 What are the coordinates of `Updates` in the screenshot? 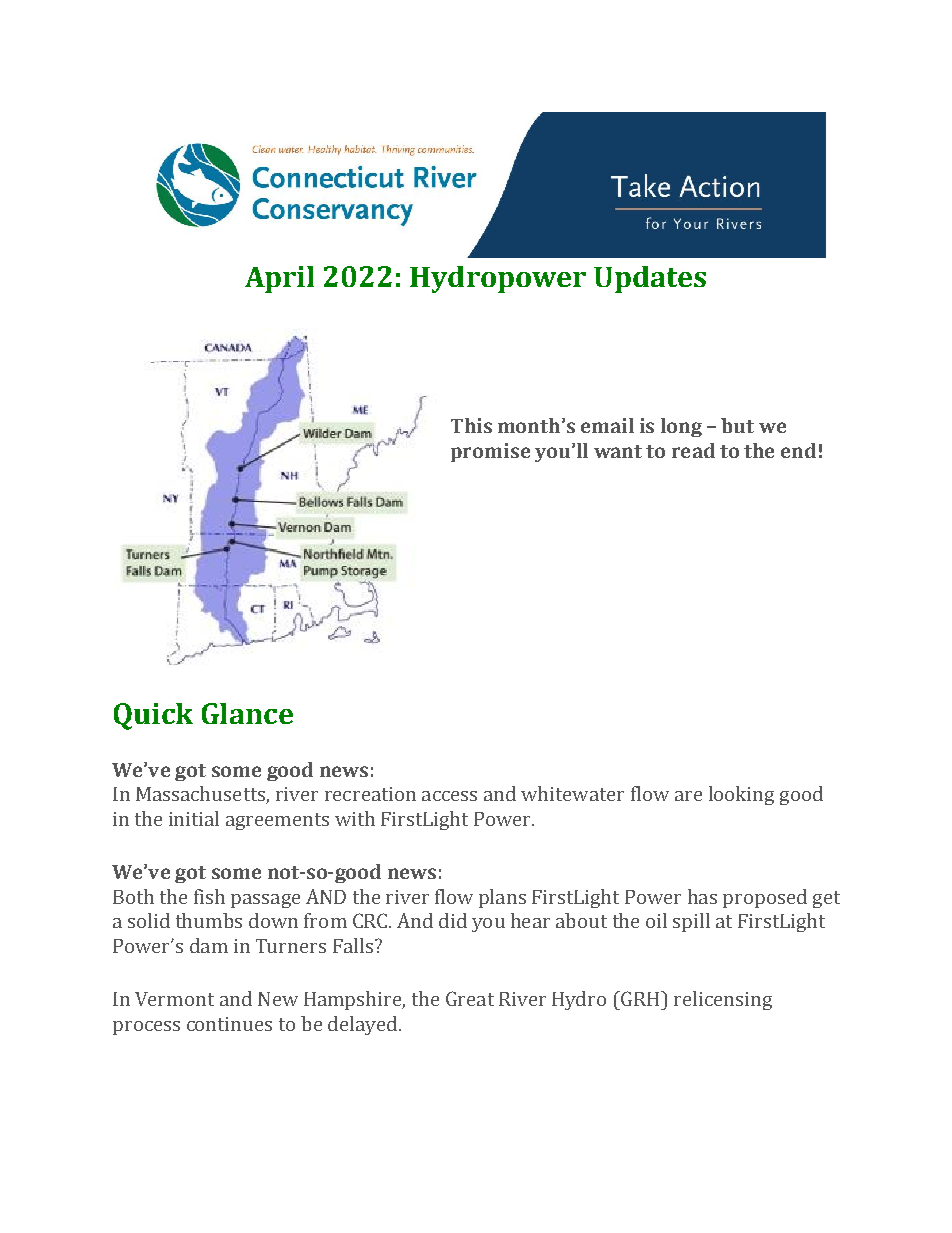 It's located at (650, 279).
